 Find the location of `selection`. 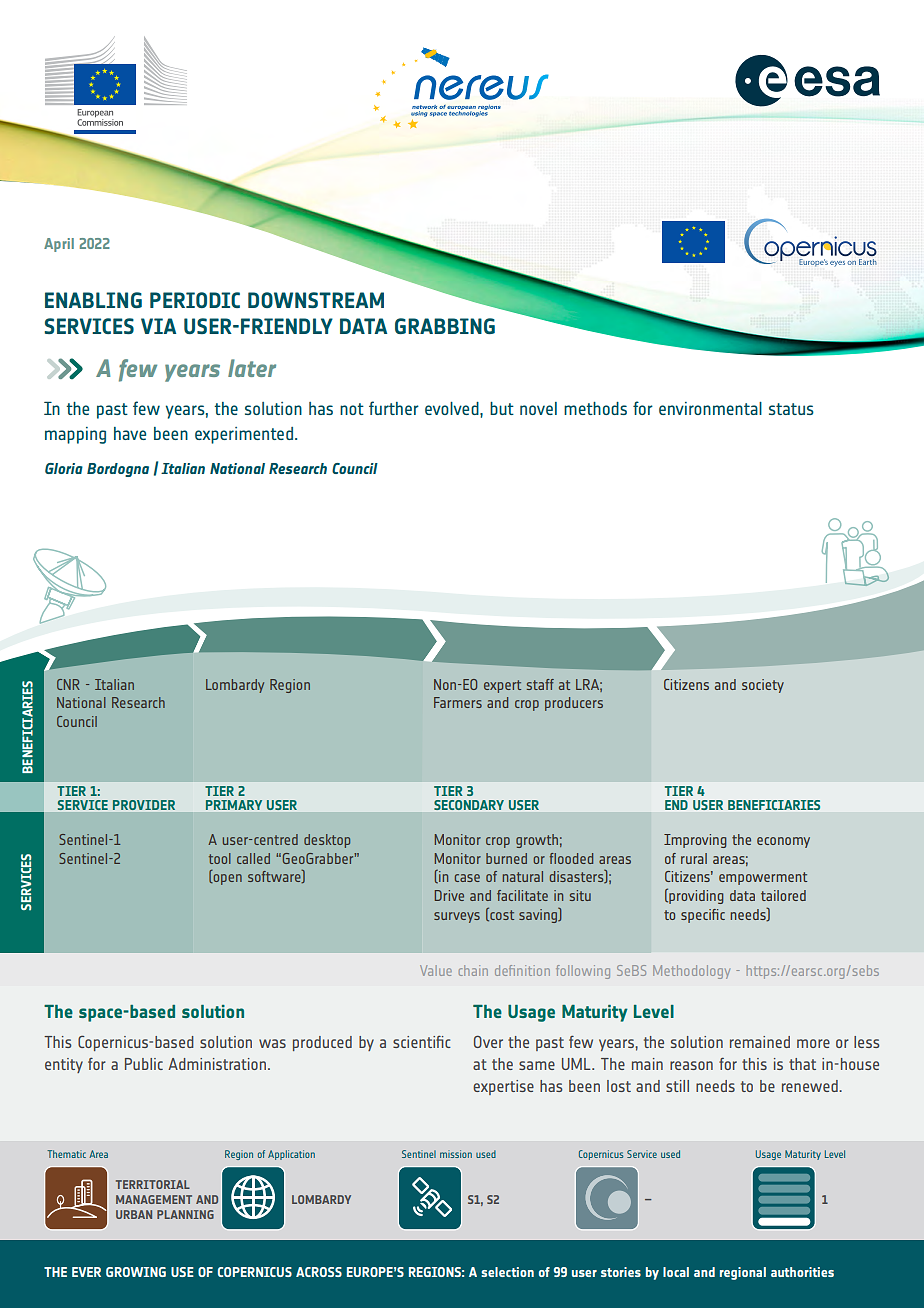

selection is located at coordinates (507, 1272).
